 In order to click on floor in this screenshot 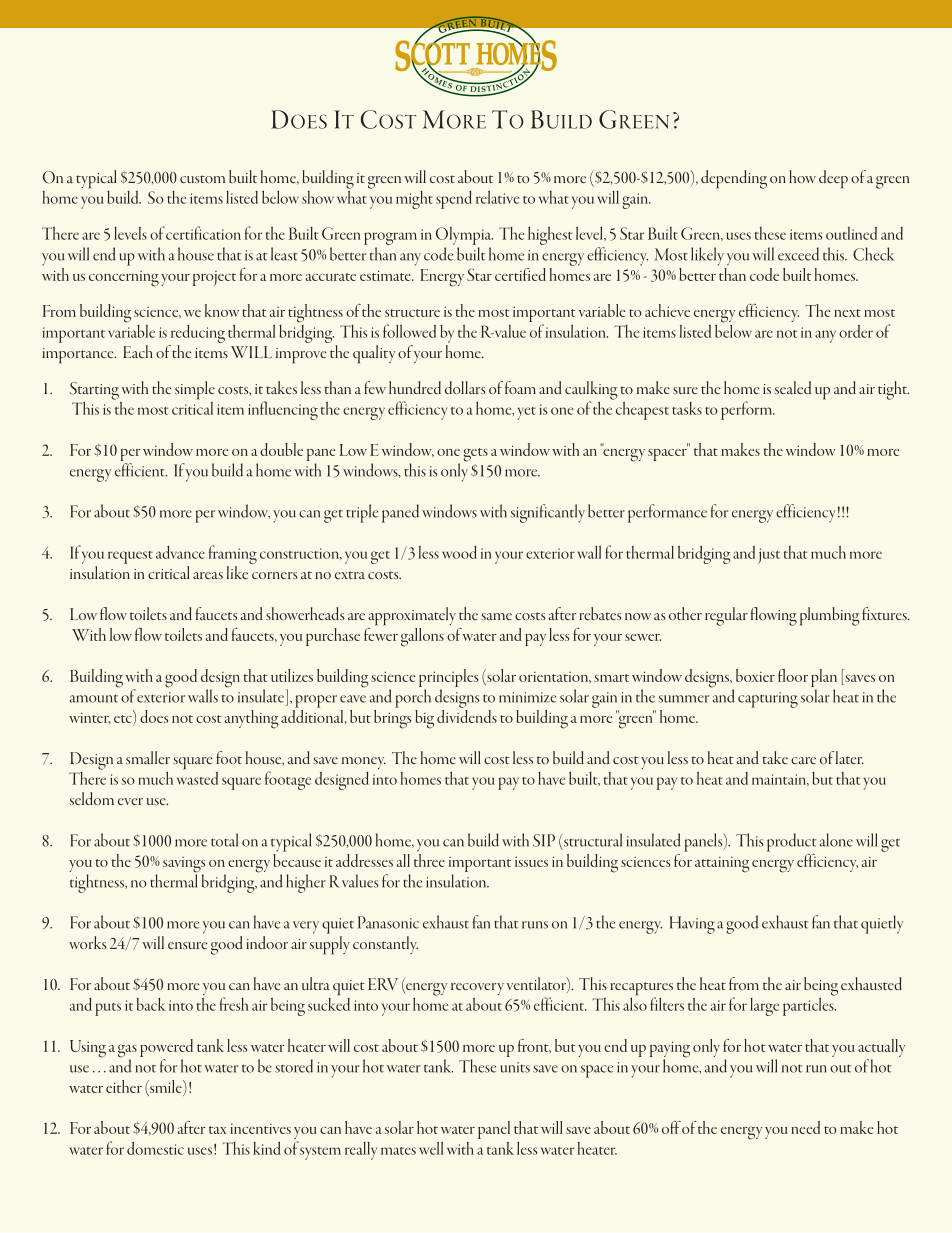, I will do `click(793, 675)`.
